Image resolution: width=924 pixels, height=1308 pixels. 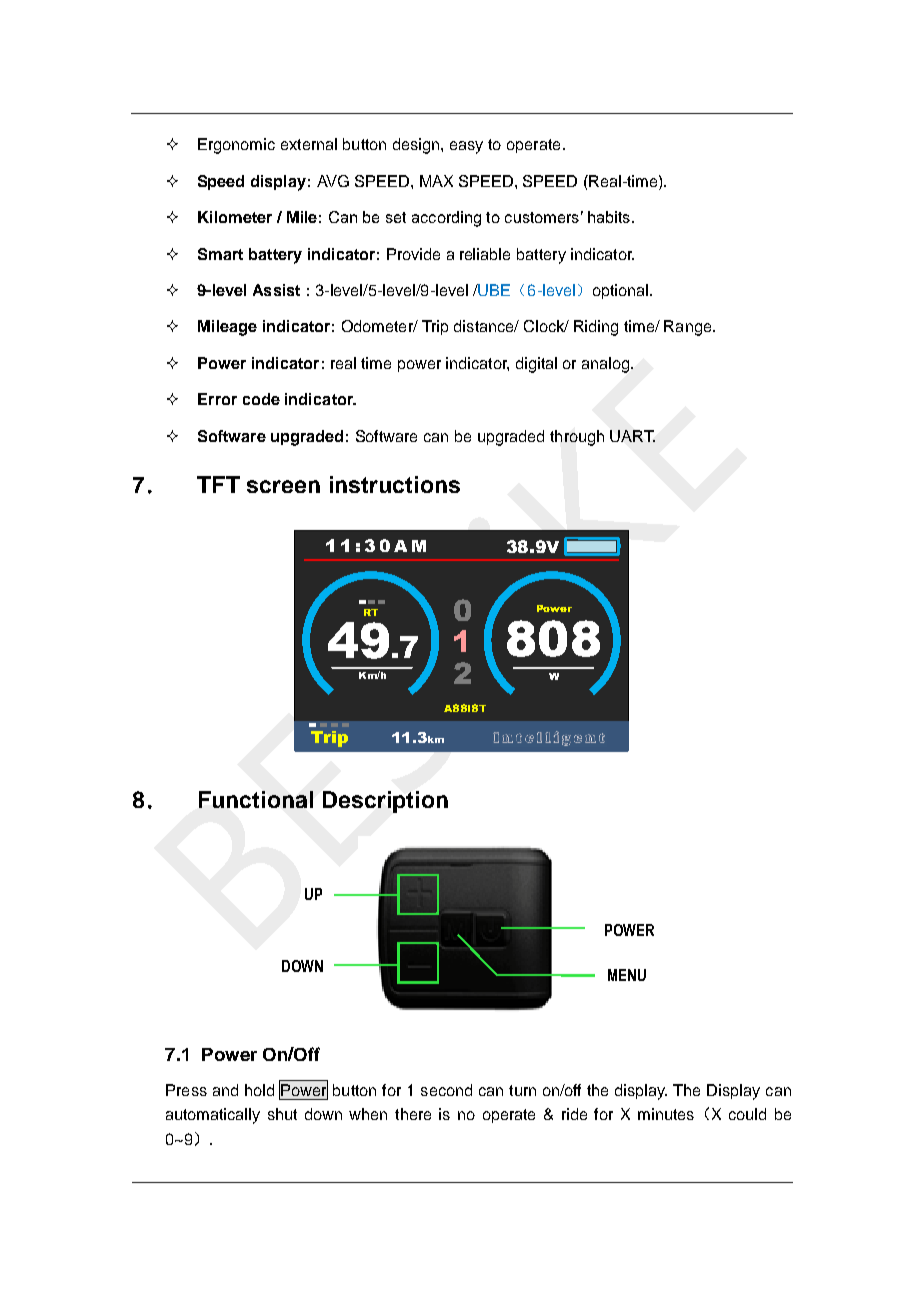 What do you see at coordinates (747, 1114) in the screenshot?
I see `could` at bounding box center [747, 1114].
